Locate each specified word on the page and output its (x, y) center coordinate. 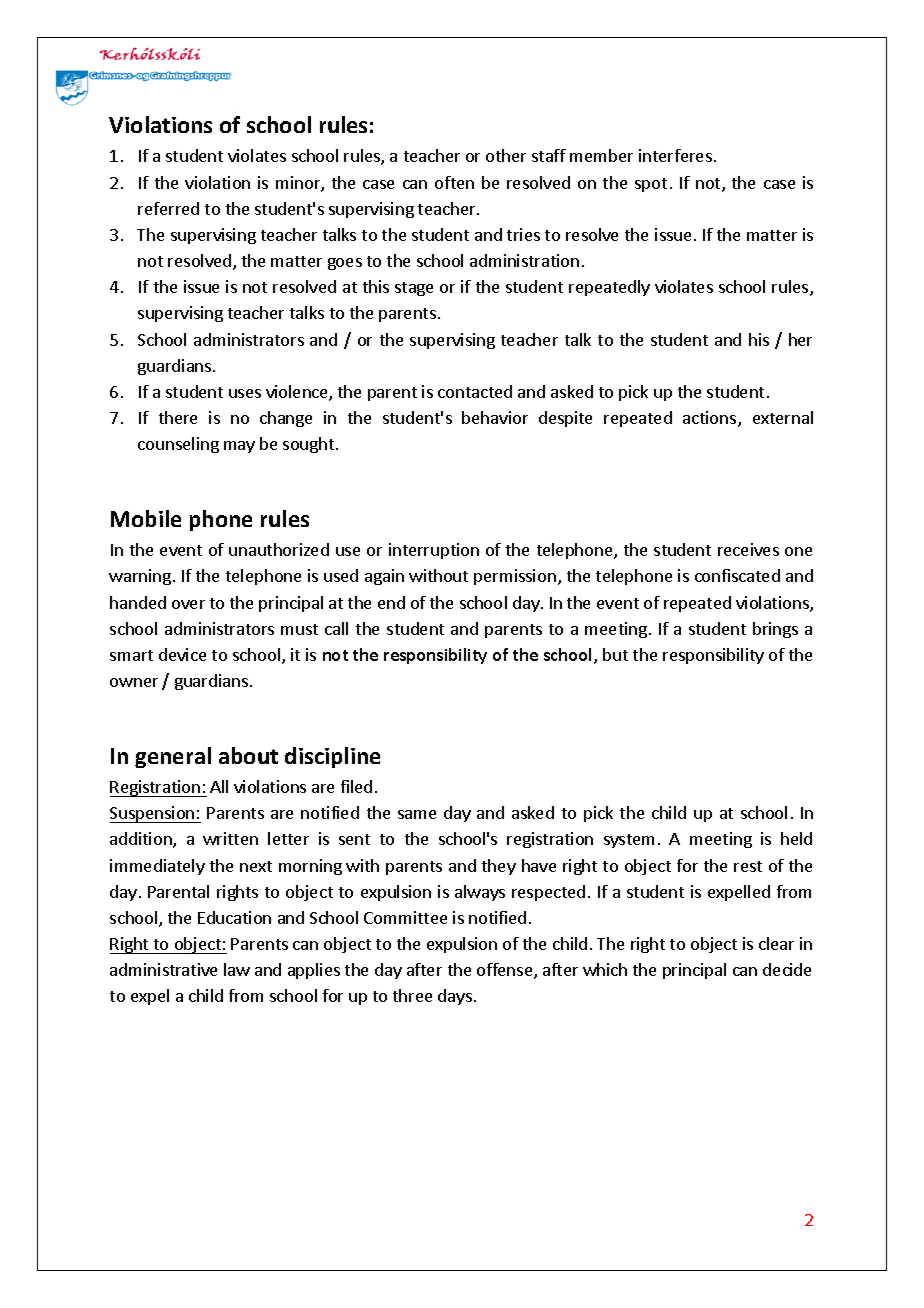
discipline (332, 757)
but (615, 654)
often (454, 182)
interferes (675, 155)
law (237, 969)
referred (168, 208)
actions (711, 419)
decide (787, 969)
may (239, 447)
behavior (495, 417)
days (455, 997)
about (248, 755)
